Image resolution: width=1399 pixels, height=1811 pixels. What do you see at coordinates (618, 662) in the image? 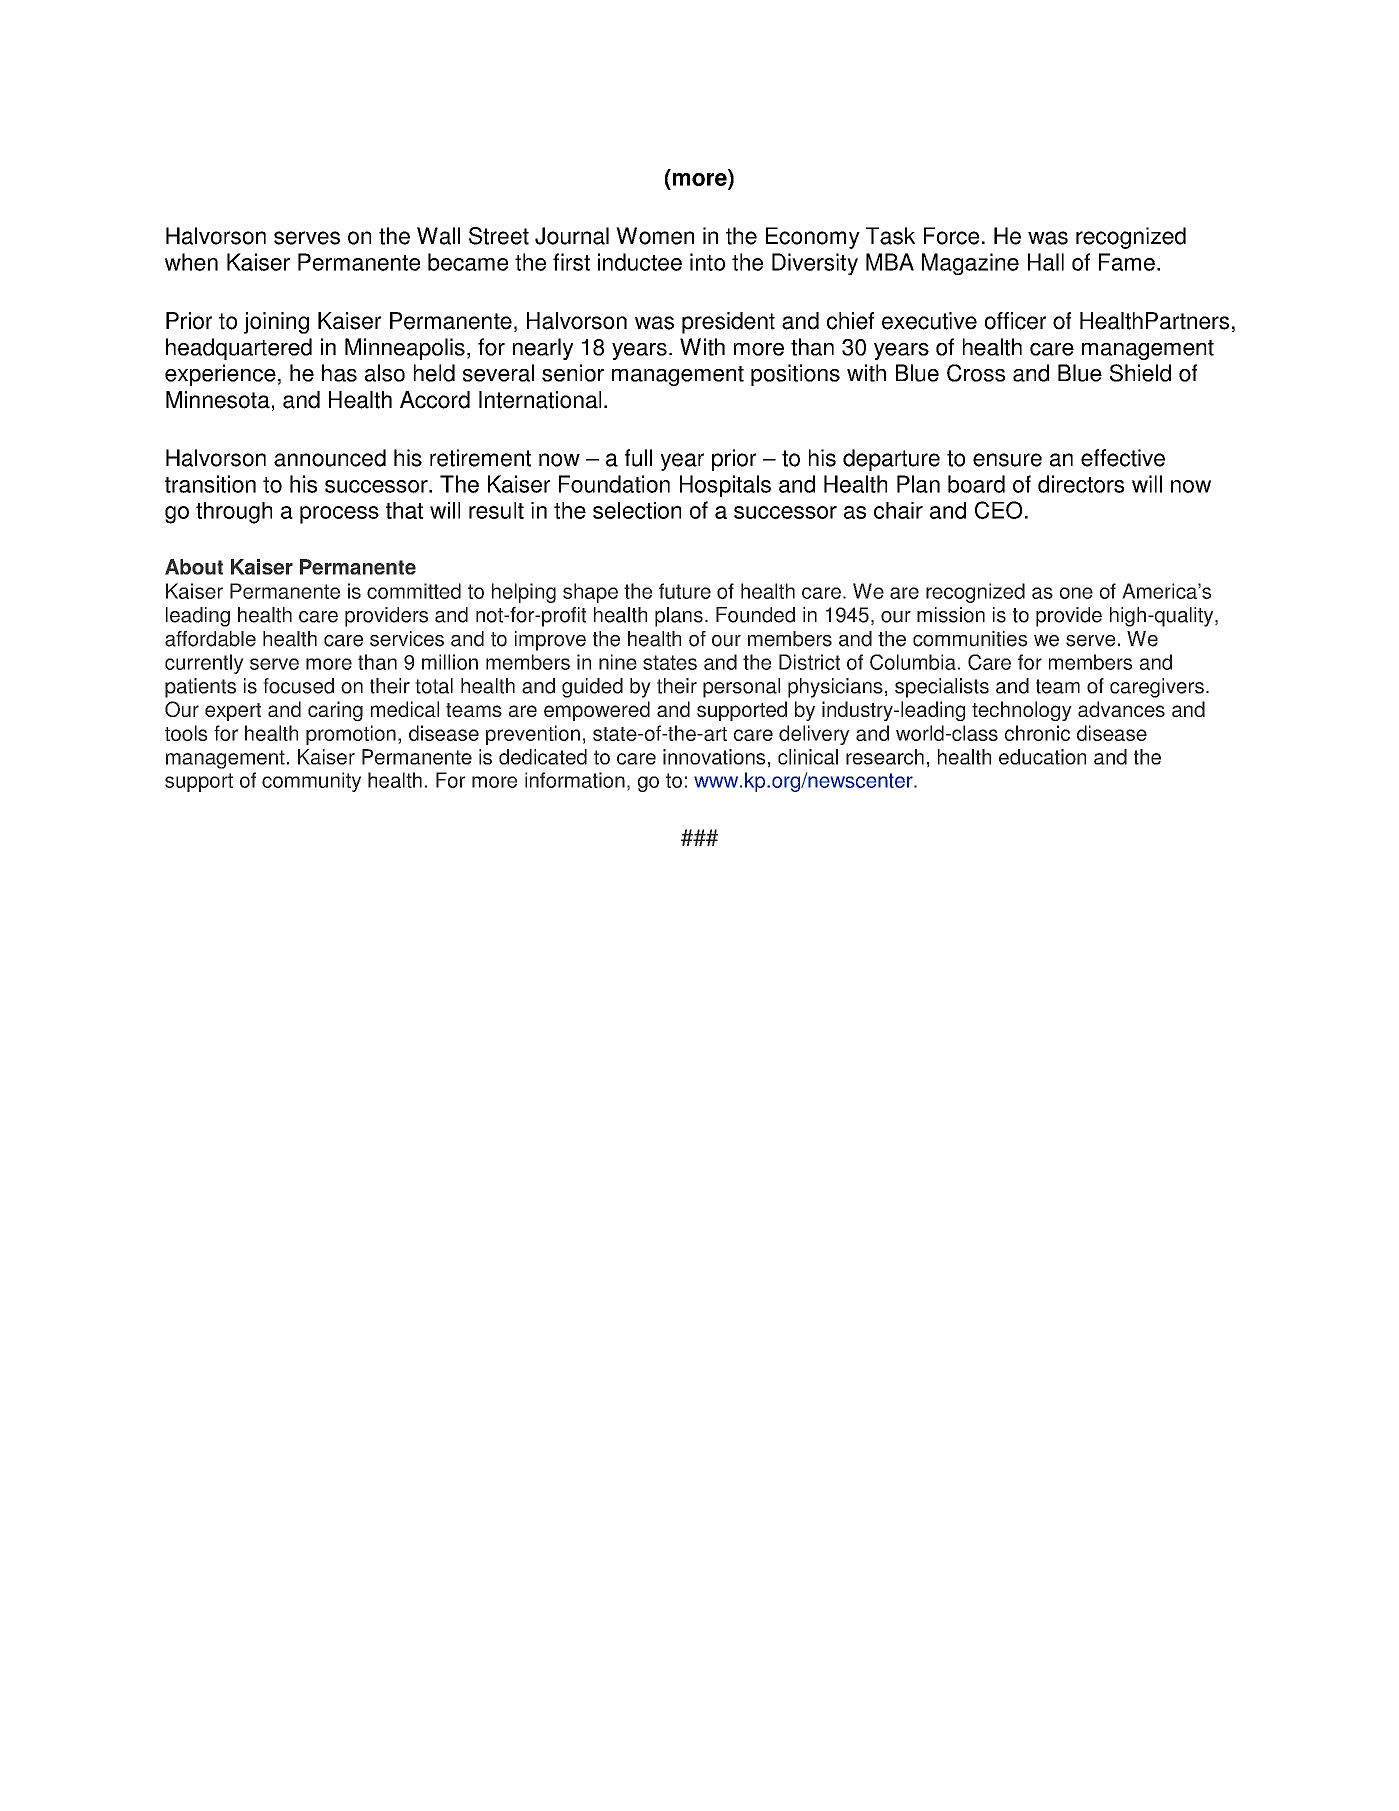
I see `nine` at bounding box center [618, 662].
